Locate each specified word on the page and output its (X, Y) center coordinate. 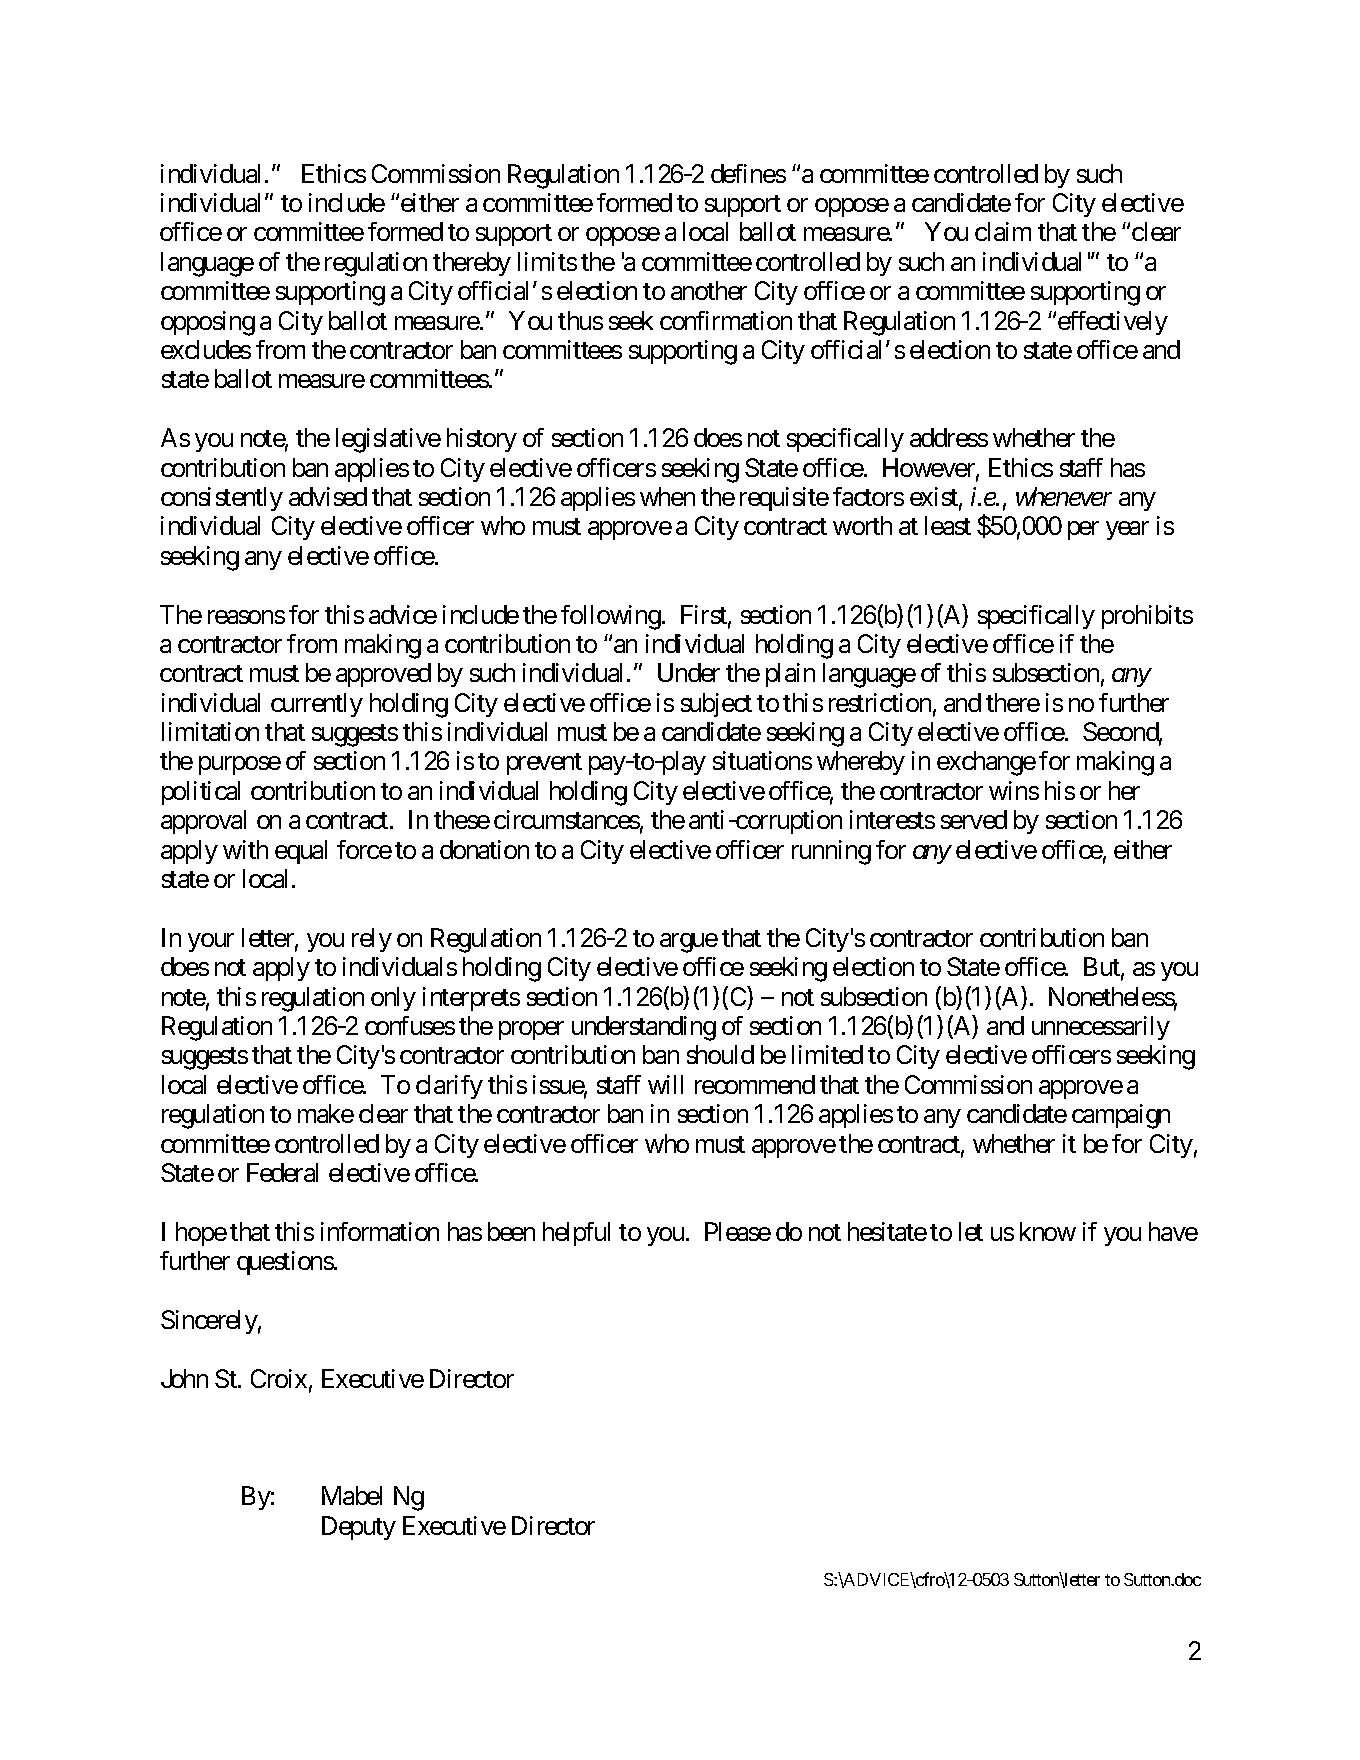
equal (301, 852)
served (974, 819)
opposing (208, 323)
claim (1003, 231)
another (709, 290)
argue (689, 943)
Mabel (352, 1495)
